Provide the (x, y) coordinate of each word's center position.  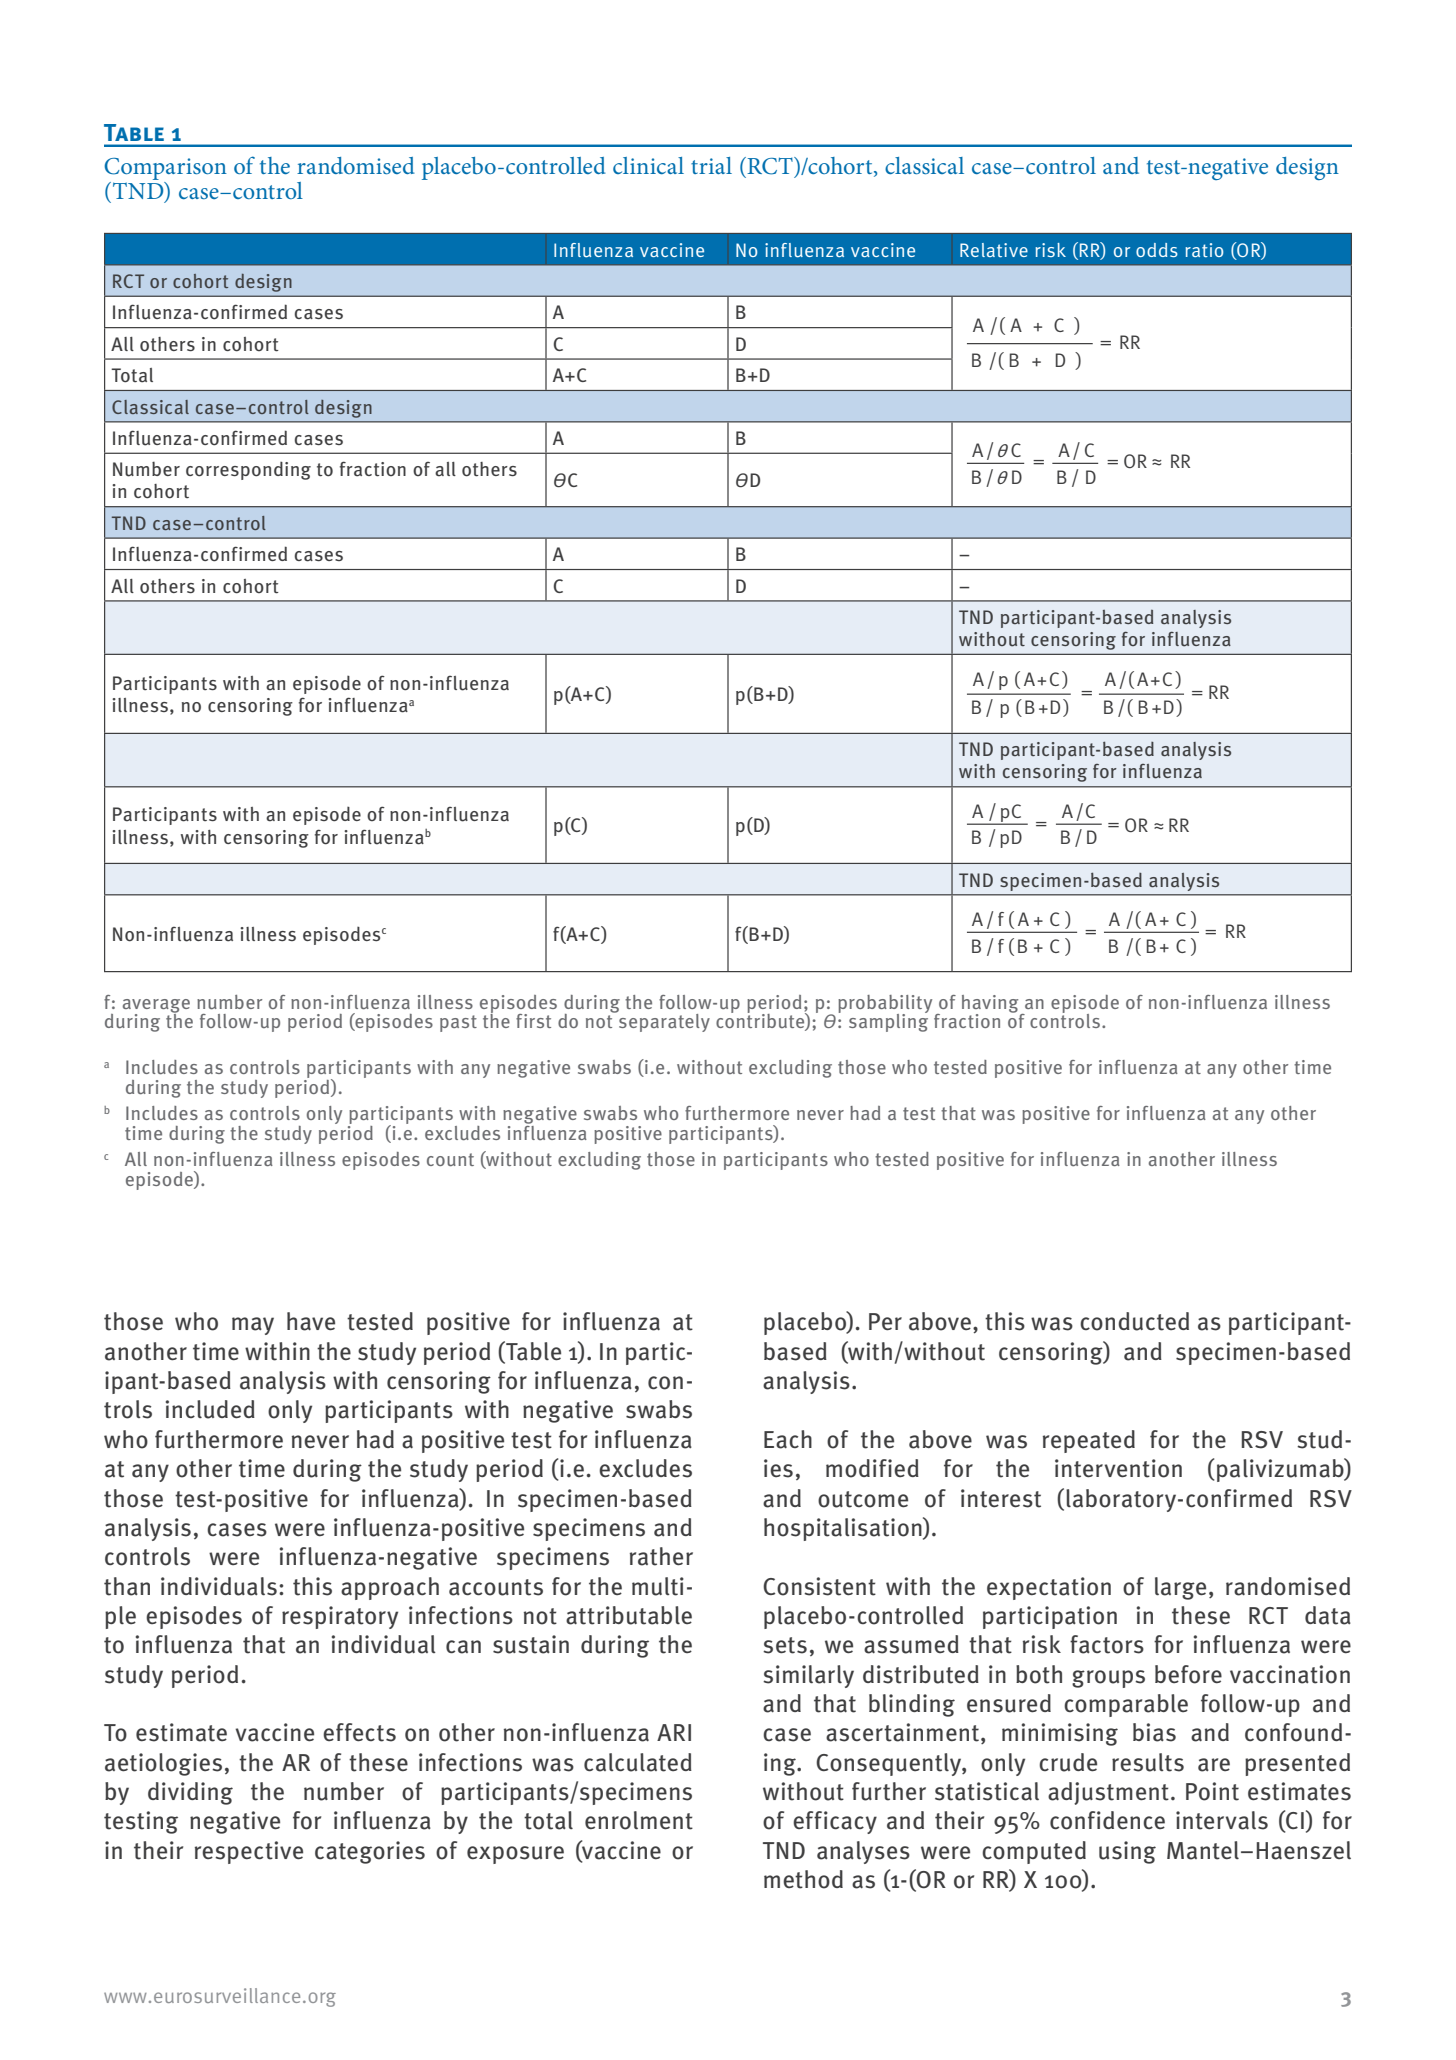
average (156, 1007)
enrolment (639, 1820)
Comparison (165, 170)
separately (663, 1021)
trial (711, 165)
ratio (1204, 250)
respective (249, 1852)
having (991, 1005)
